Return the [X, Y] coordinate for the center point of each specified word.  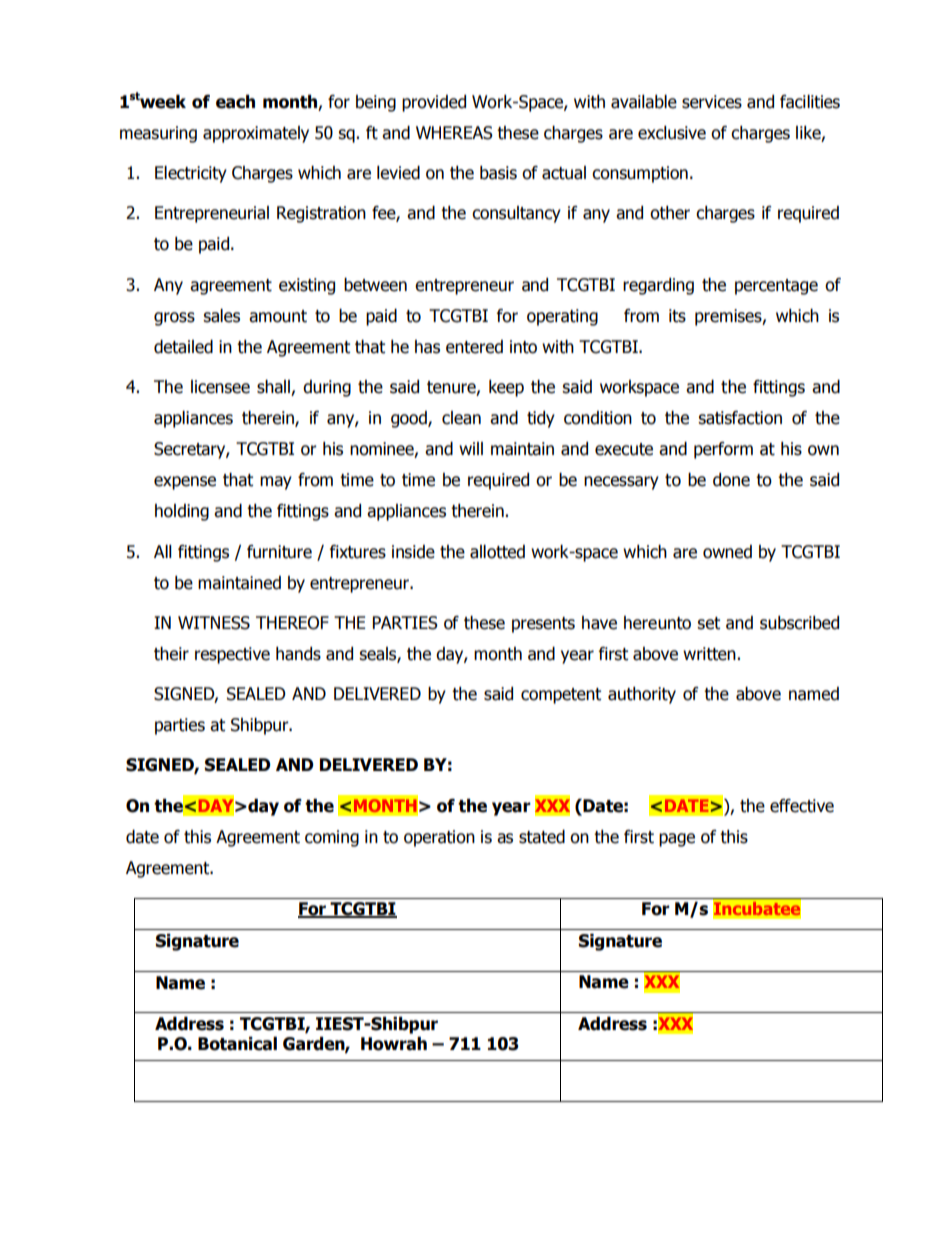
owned [727, 552]
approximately [256, 134]
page [677, 840]
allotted [497, 552]
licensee [220, 387]
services [712, 102]
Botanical [237, 1044]
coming [332, 838]
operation [439, 838]
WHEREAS [454, 133]
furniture [279, 552]
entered [474, 347]
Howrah [394, 1044]
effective [802, 806]
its [677, 316]
